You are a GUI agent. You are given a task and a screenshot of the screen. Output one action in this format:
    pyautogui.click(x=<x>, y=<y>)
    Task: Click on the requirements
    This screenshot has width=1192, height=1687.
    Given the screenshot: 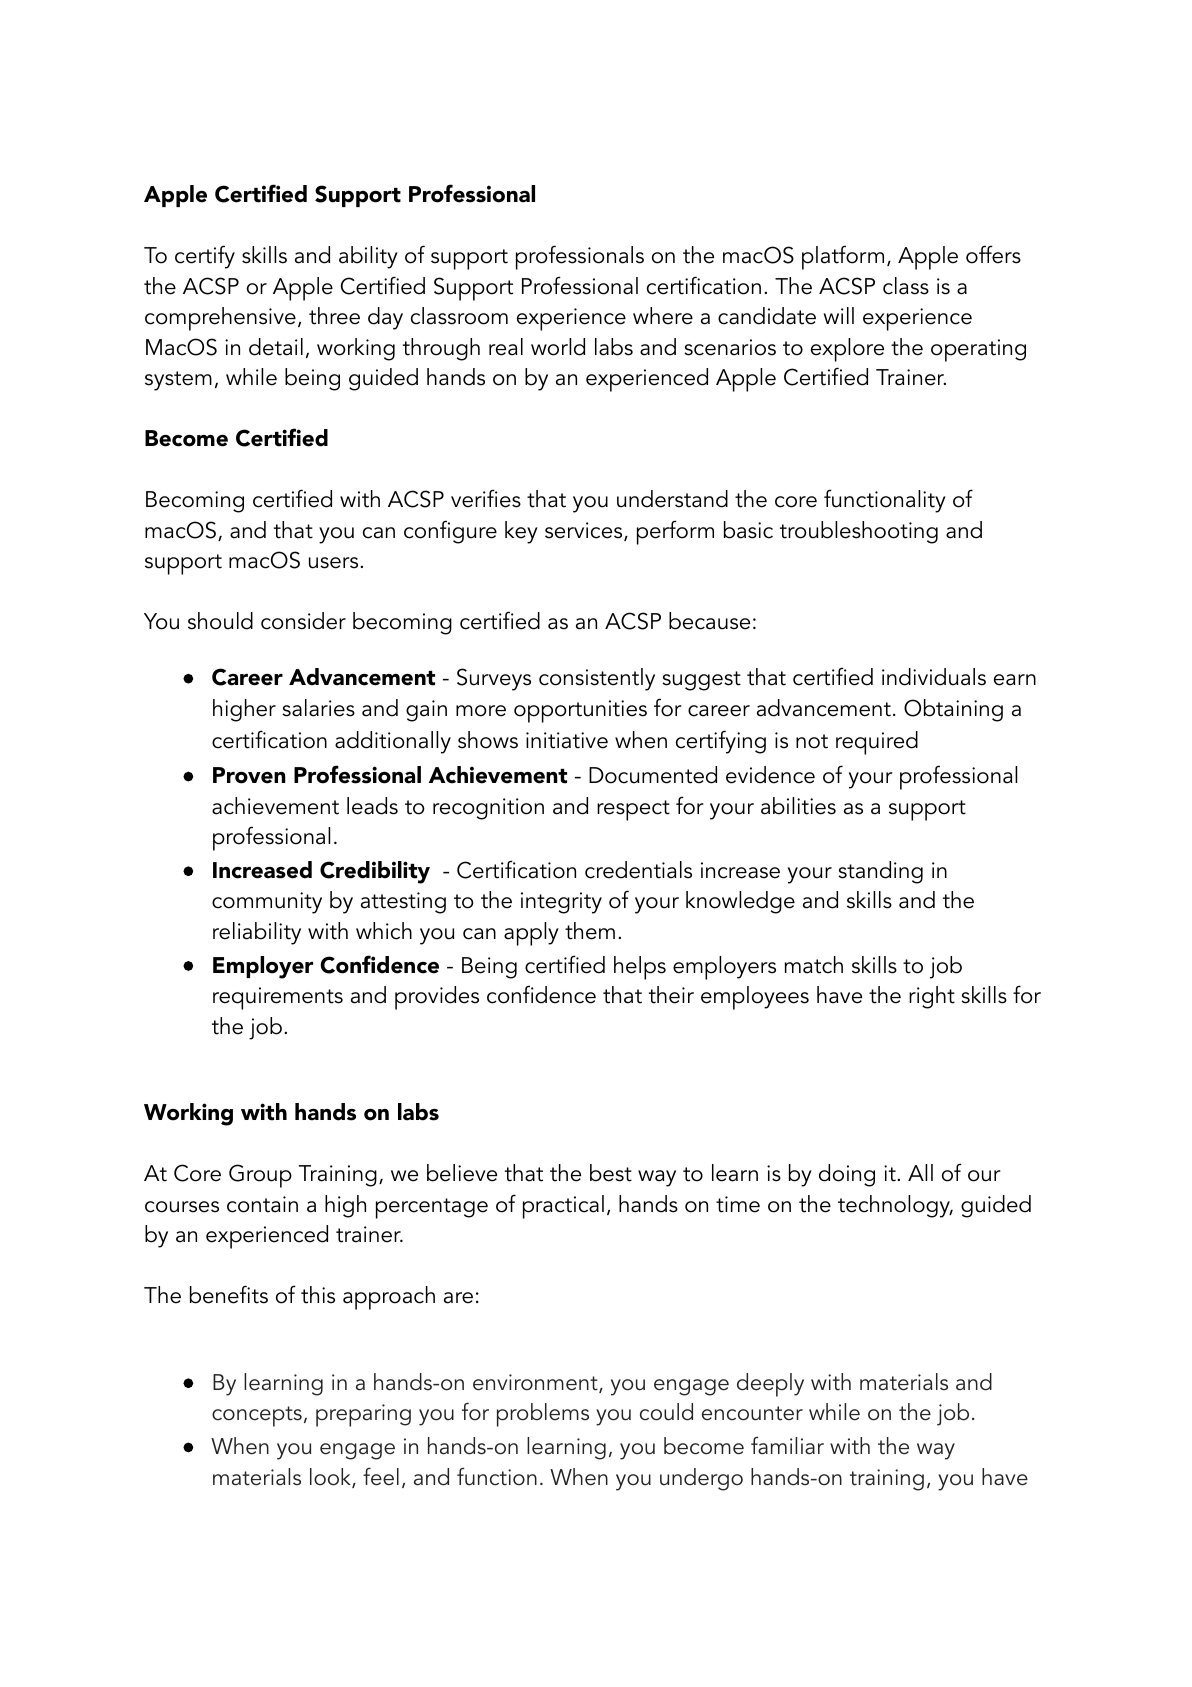 What is the action you would take?
    pyautogui.click(x=278, y=998)
